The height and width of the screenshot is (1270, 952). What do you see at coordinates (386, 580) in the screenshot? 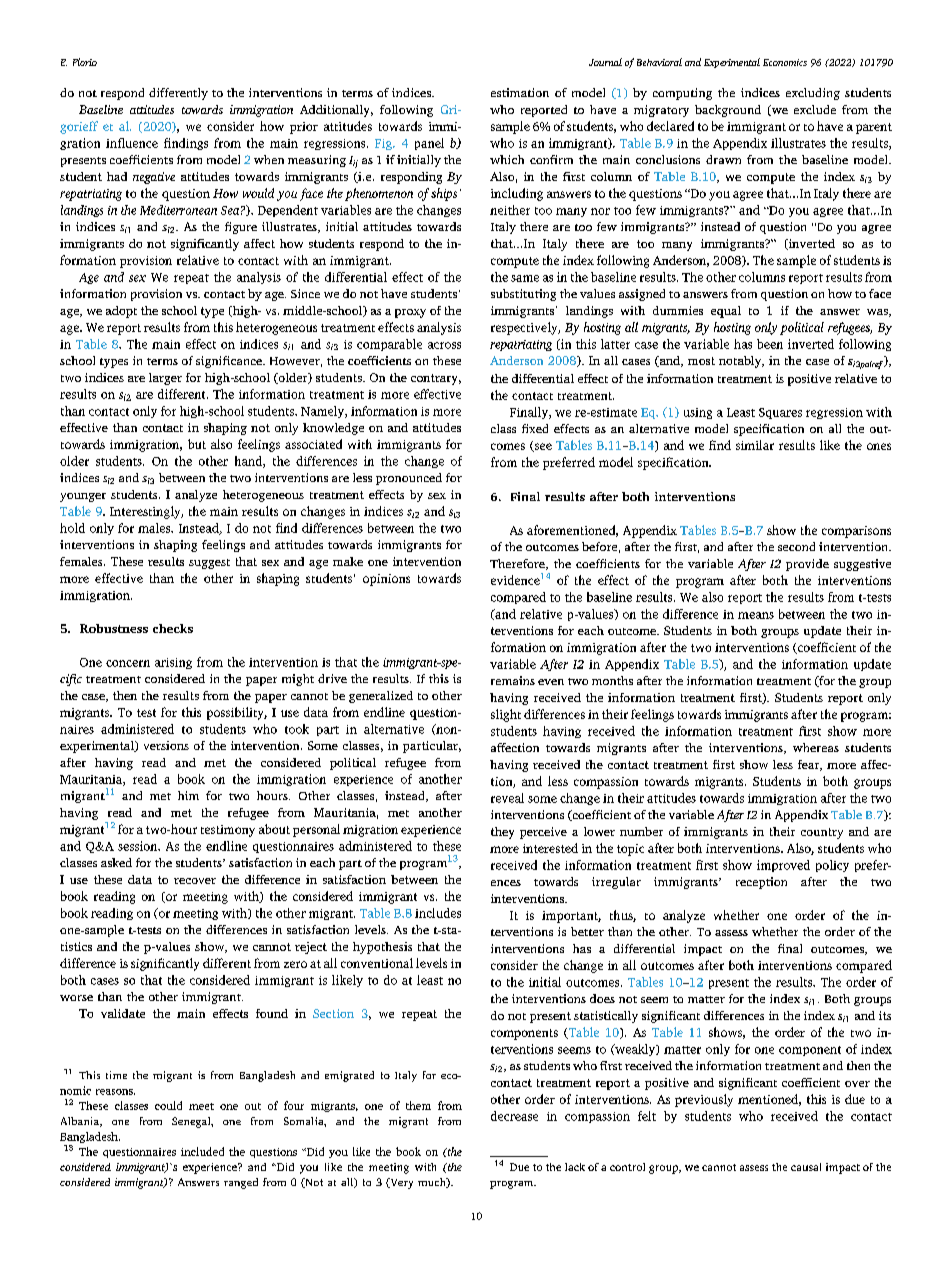
I see `opinions` at bounding box center [386, 580].
